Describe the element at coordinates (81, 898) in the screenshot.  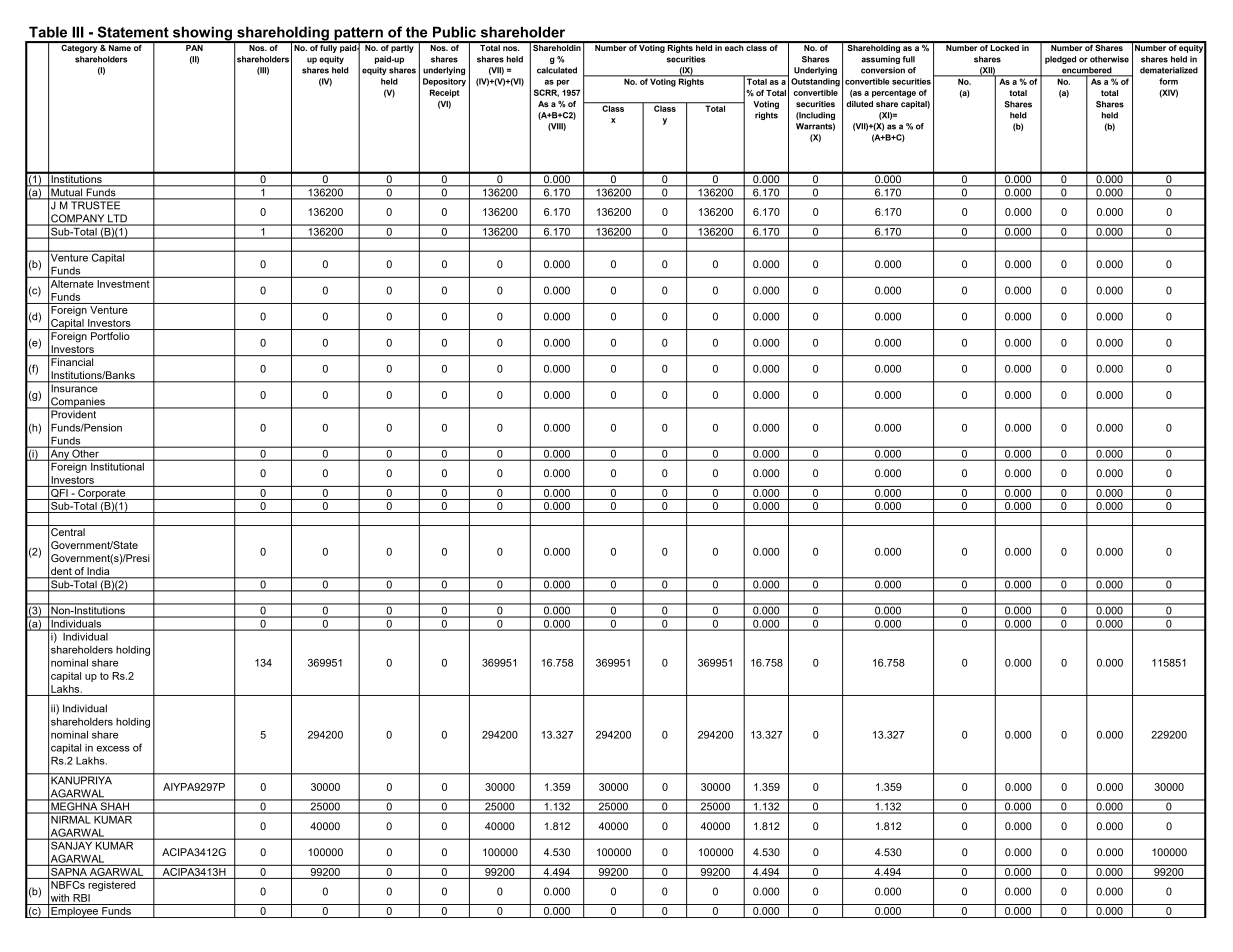
I see `RBI` at that location.
